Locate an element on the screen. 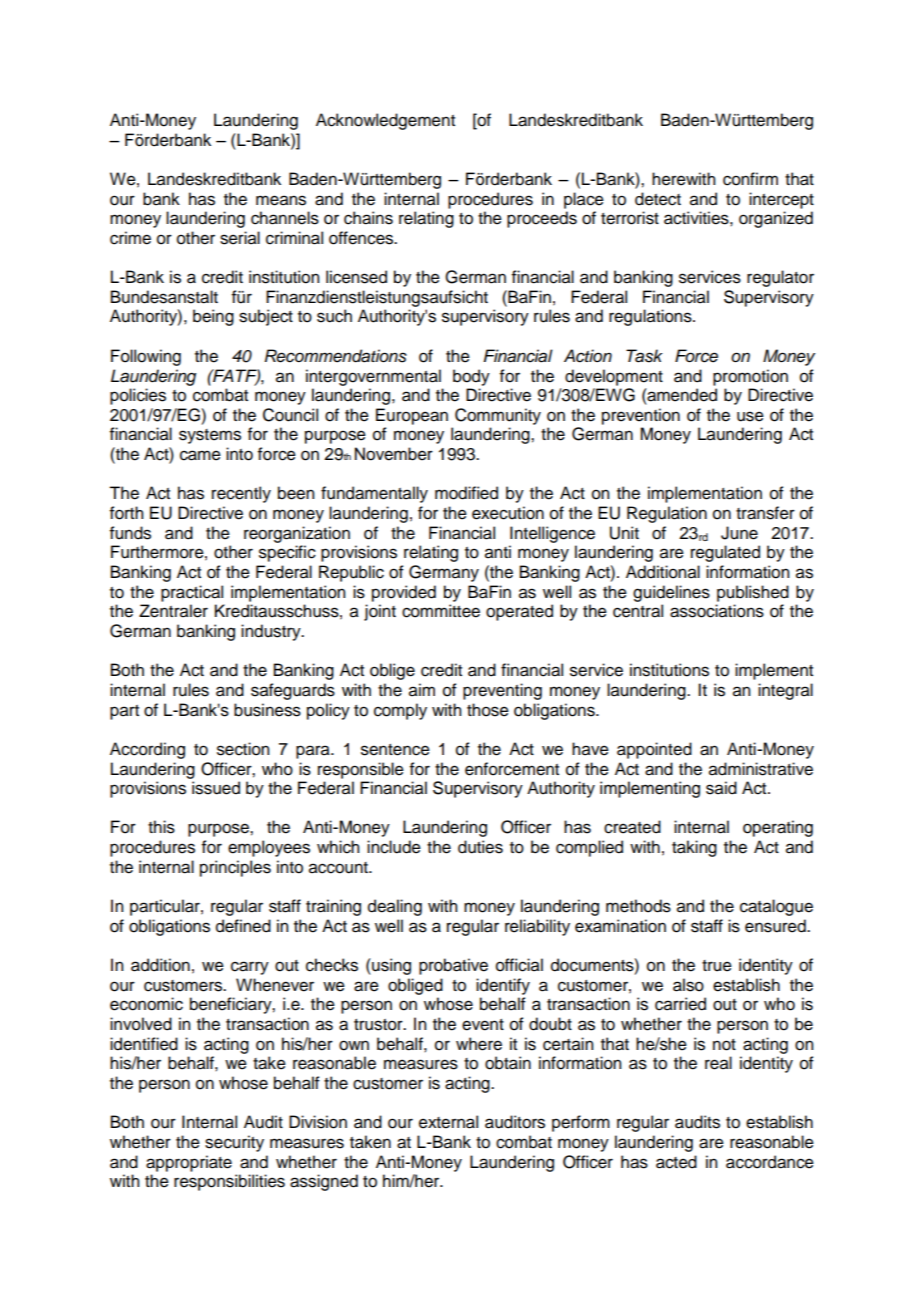 This screenshot has width=924, height=1308. appropriate is located at coordinates (189, 1163).
